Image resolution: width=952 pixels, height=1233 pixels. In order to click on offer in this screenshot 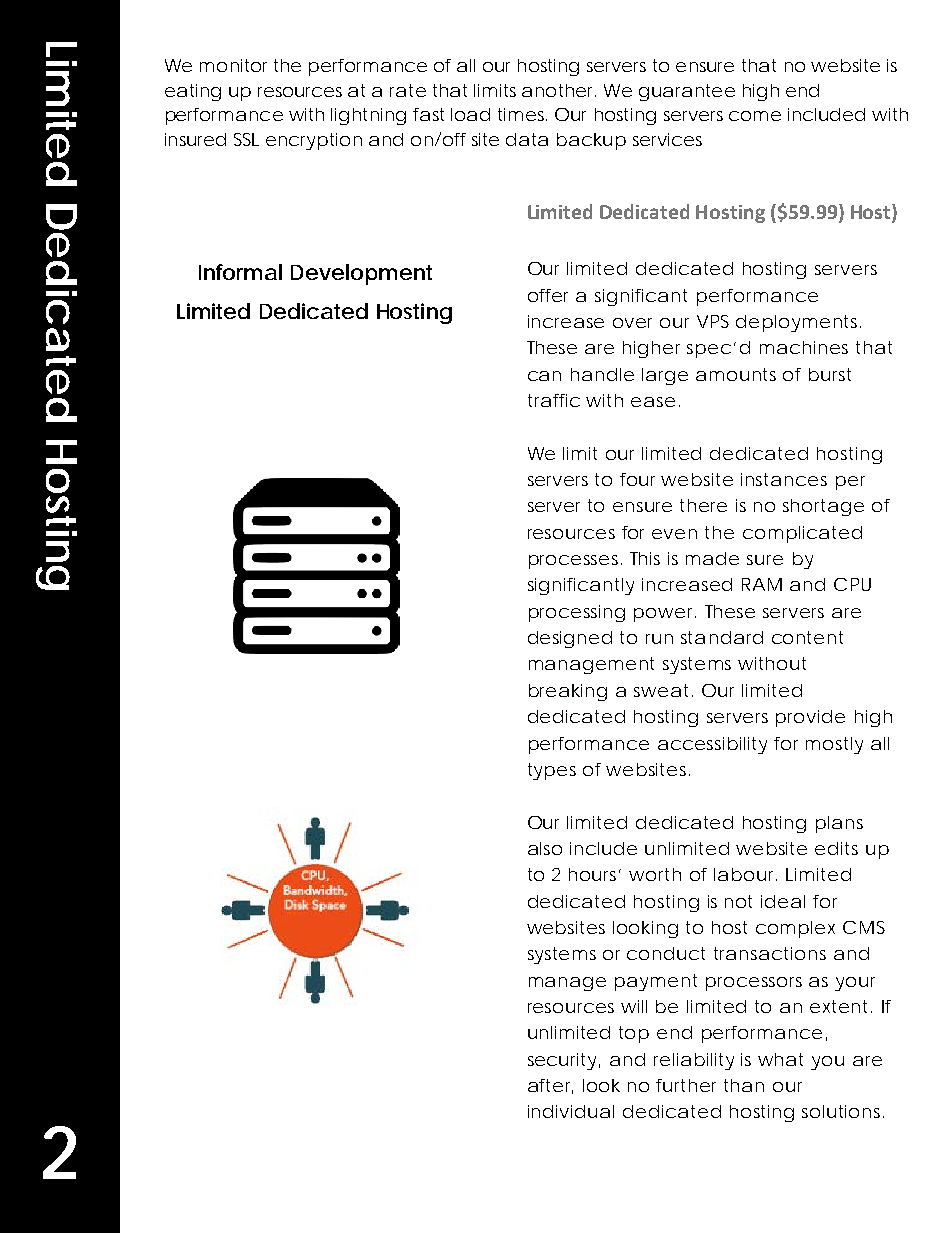, I will do `click(548, 295)`.
